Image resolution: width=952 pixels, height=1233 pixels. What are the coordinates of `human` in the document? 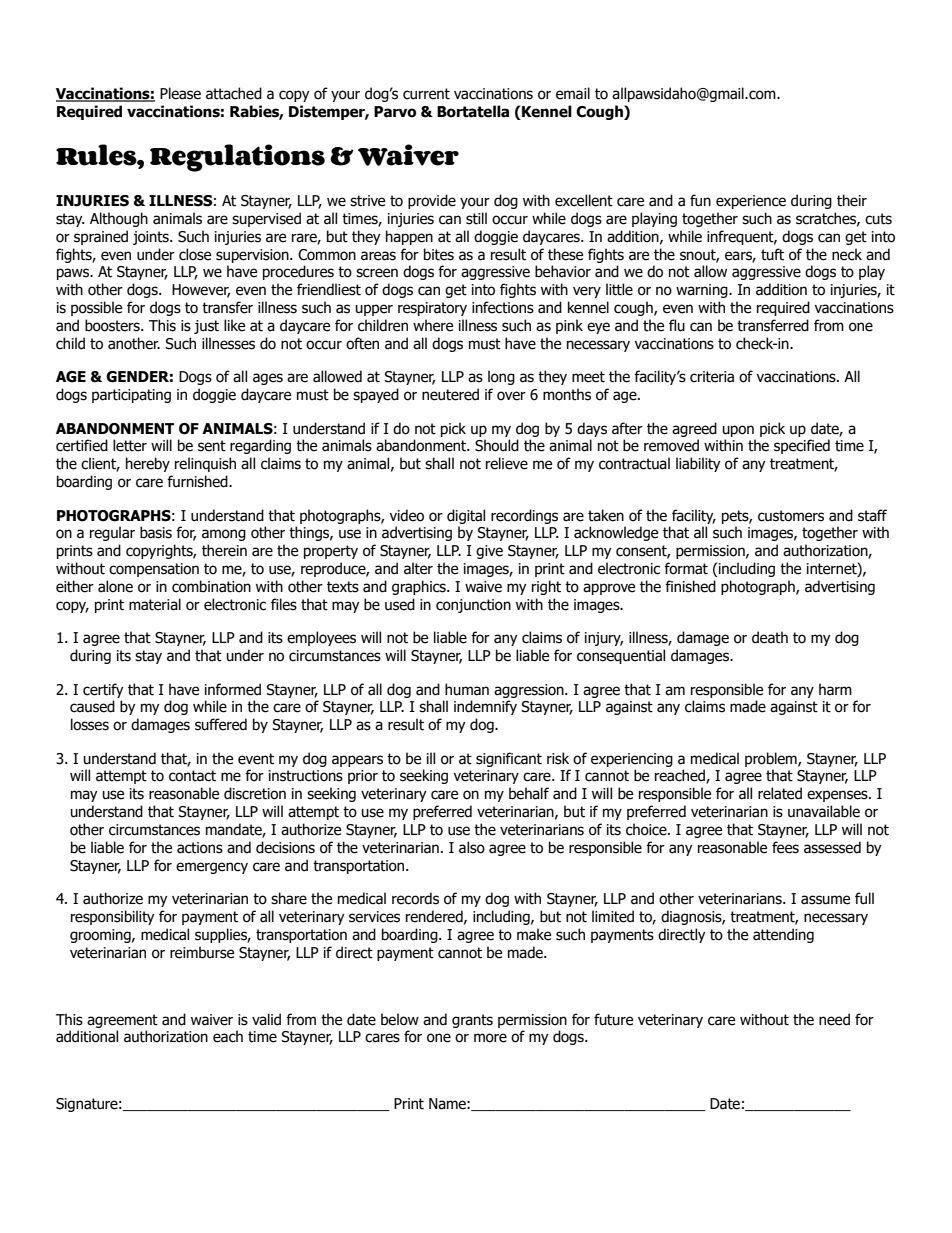 It's located at (467, 689).
